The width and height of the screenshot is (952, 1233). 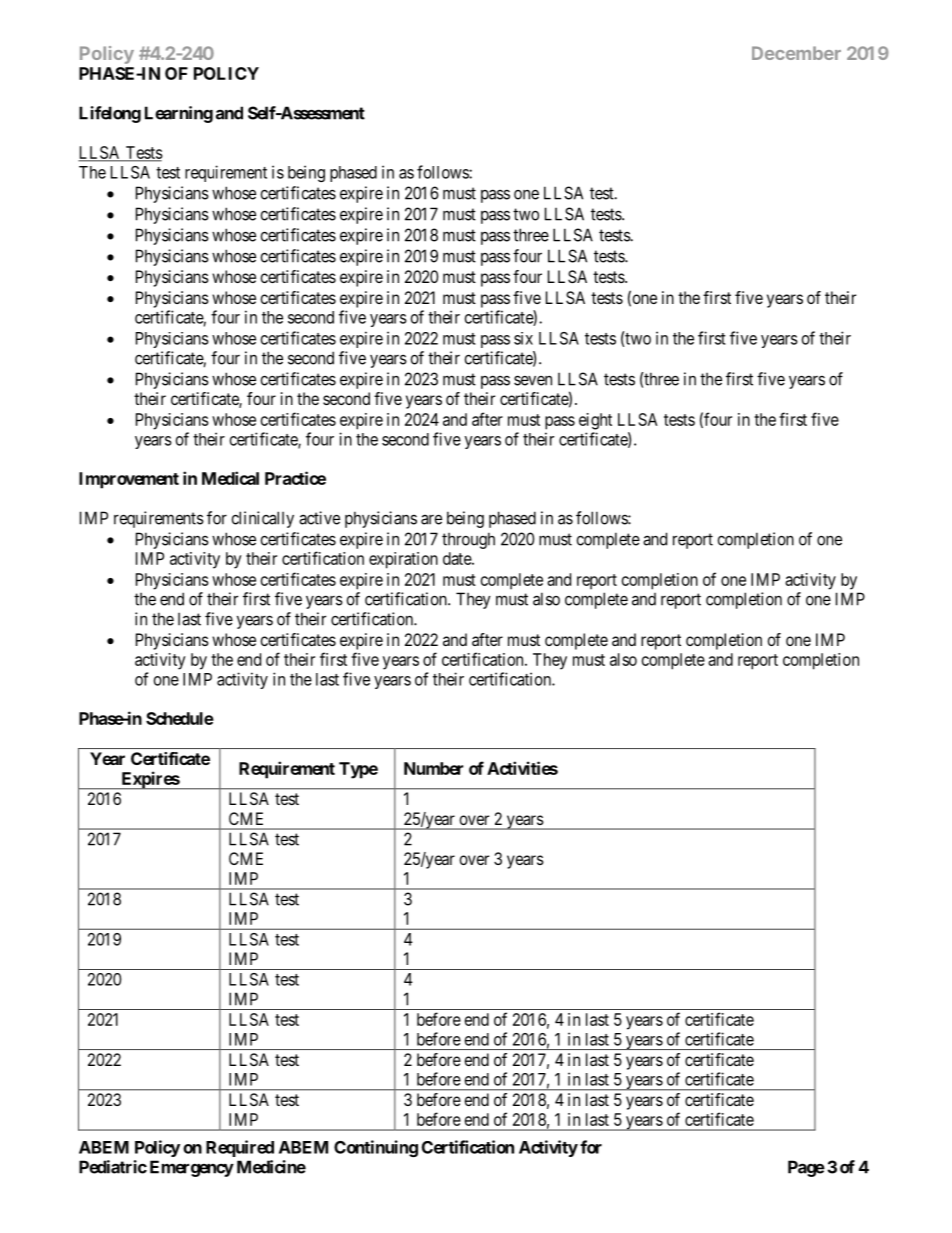 I want to click on Lifelong, so click(x=110, y=114).
